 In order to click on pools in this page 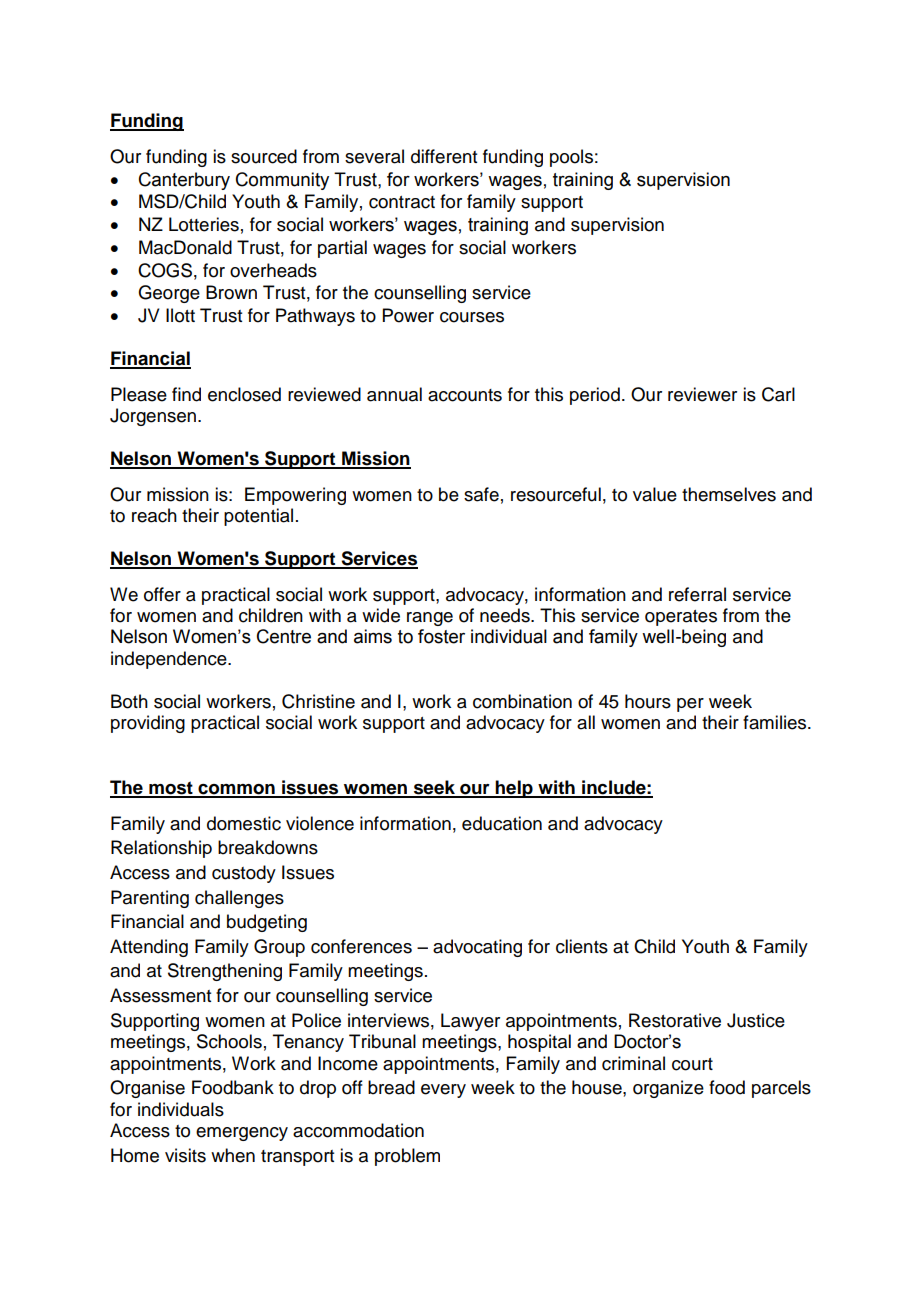, I will do `click(571, 158)`.
